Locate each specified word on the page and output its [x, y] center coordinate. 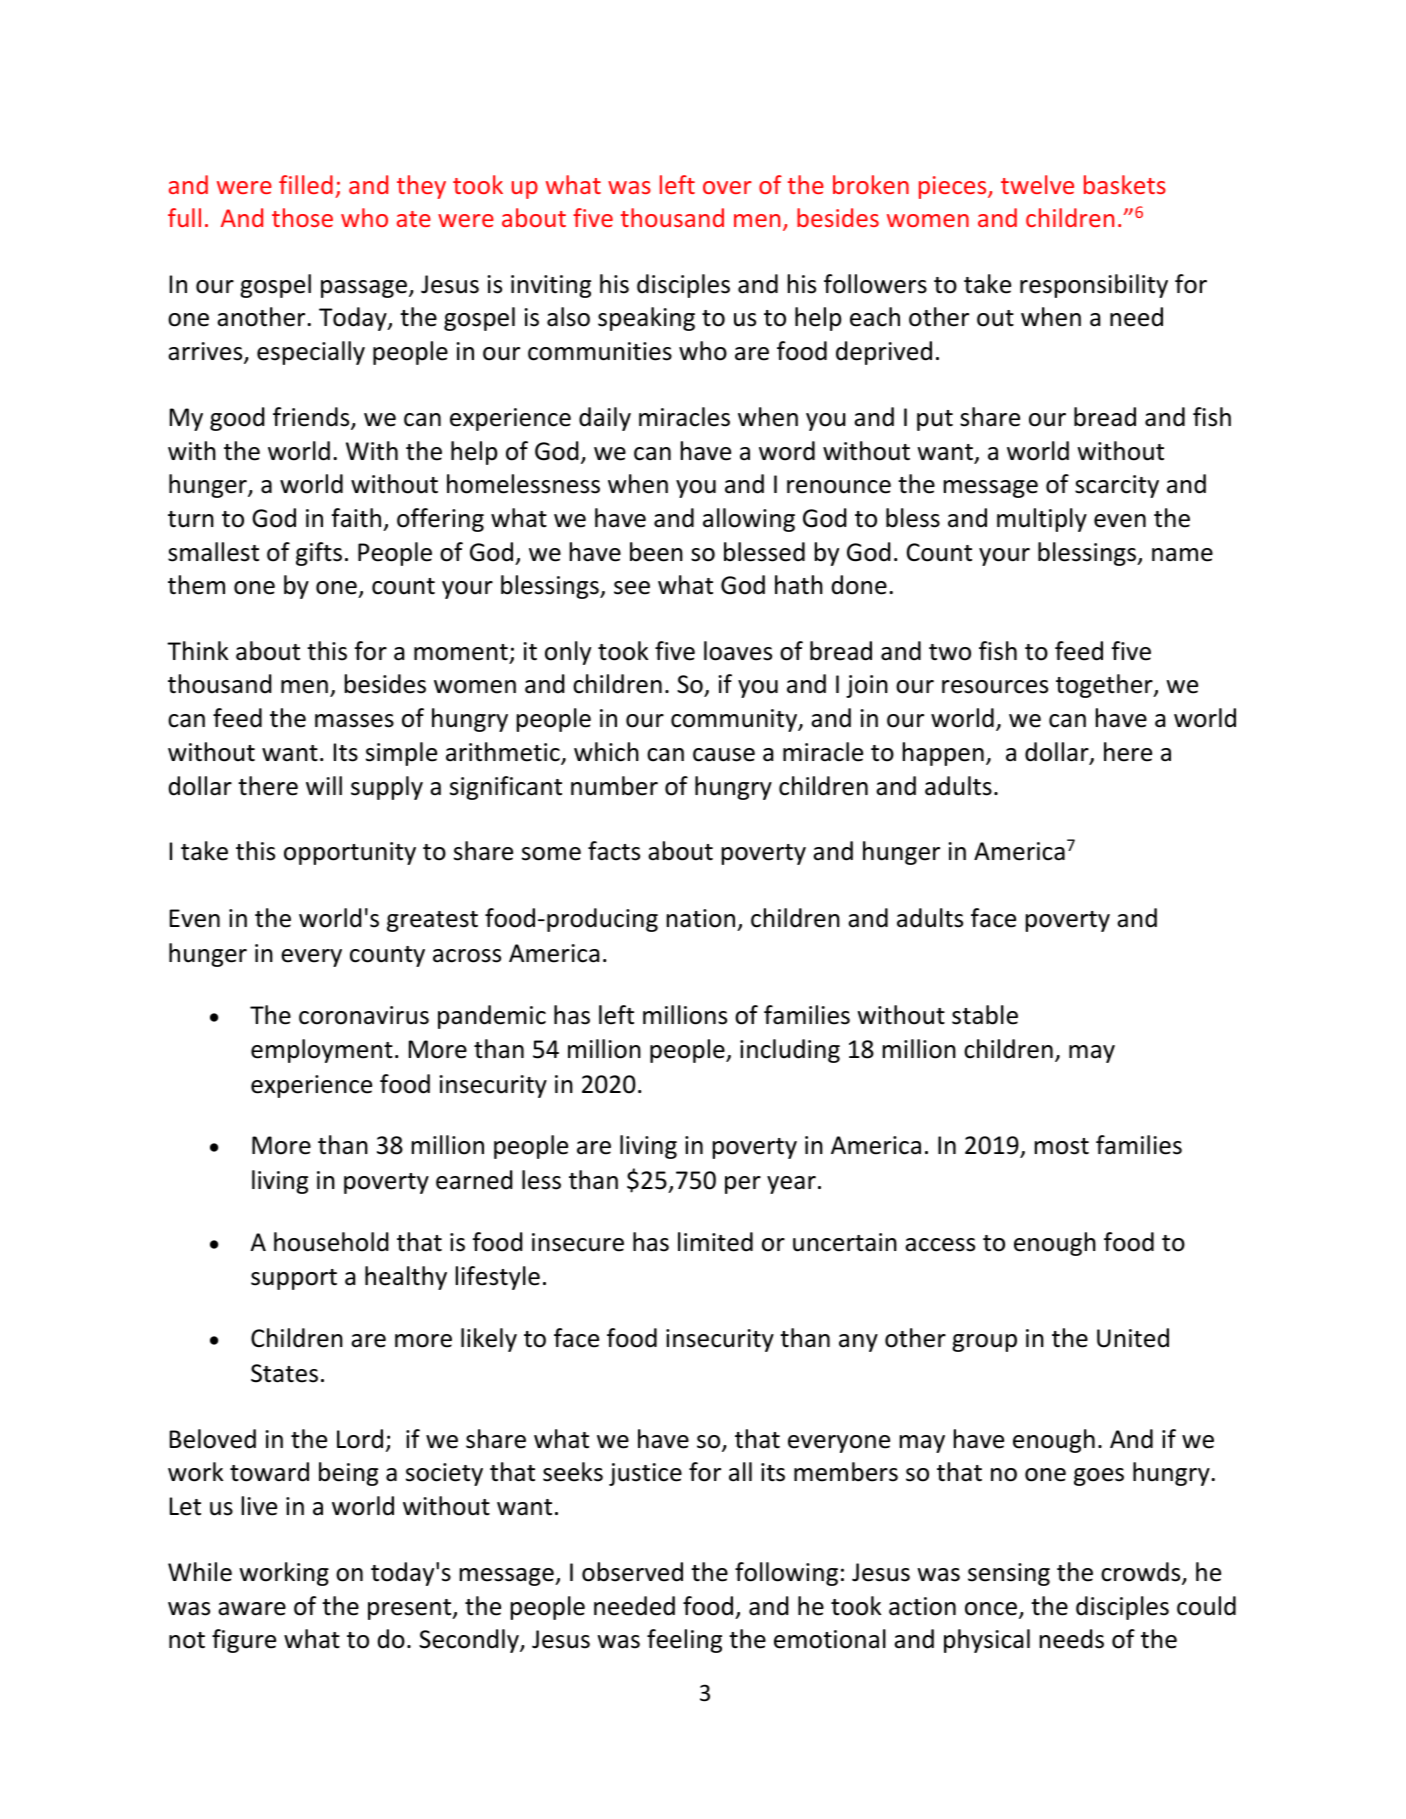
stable [985, 1015]
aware [252, 1609]
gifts [319, 554]
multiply [1042, 520]
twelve [1037, 184]
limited [715, 1242]
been [656, 552]
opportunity [350, 853]
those [302, 217]
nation [701, 918]
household [331, 1242]
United [1133, 1338]
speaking [646, 319]
